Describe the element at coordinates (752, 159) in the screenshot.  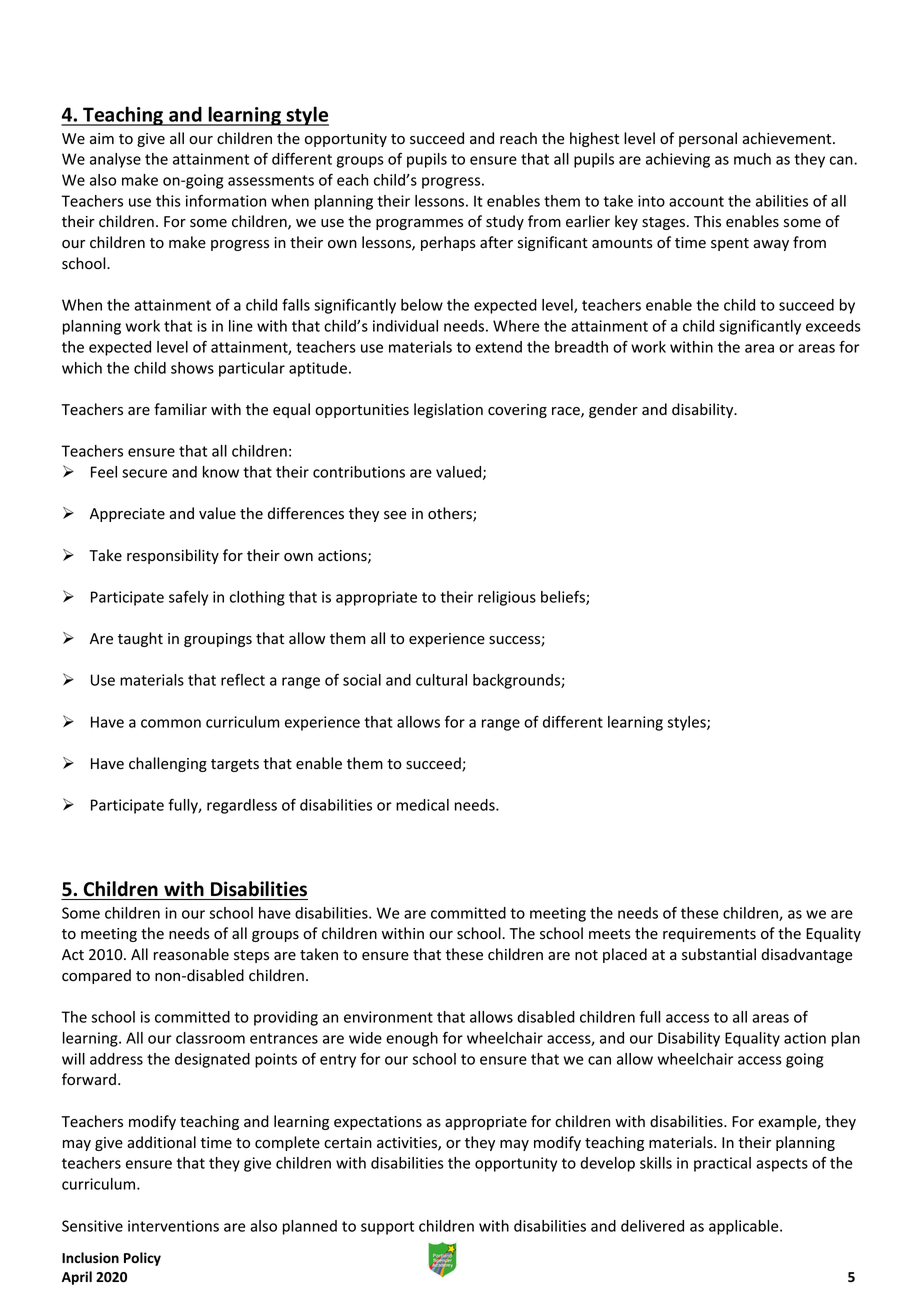
I see `much` at that location.
